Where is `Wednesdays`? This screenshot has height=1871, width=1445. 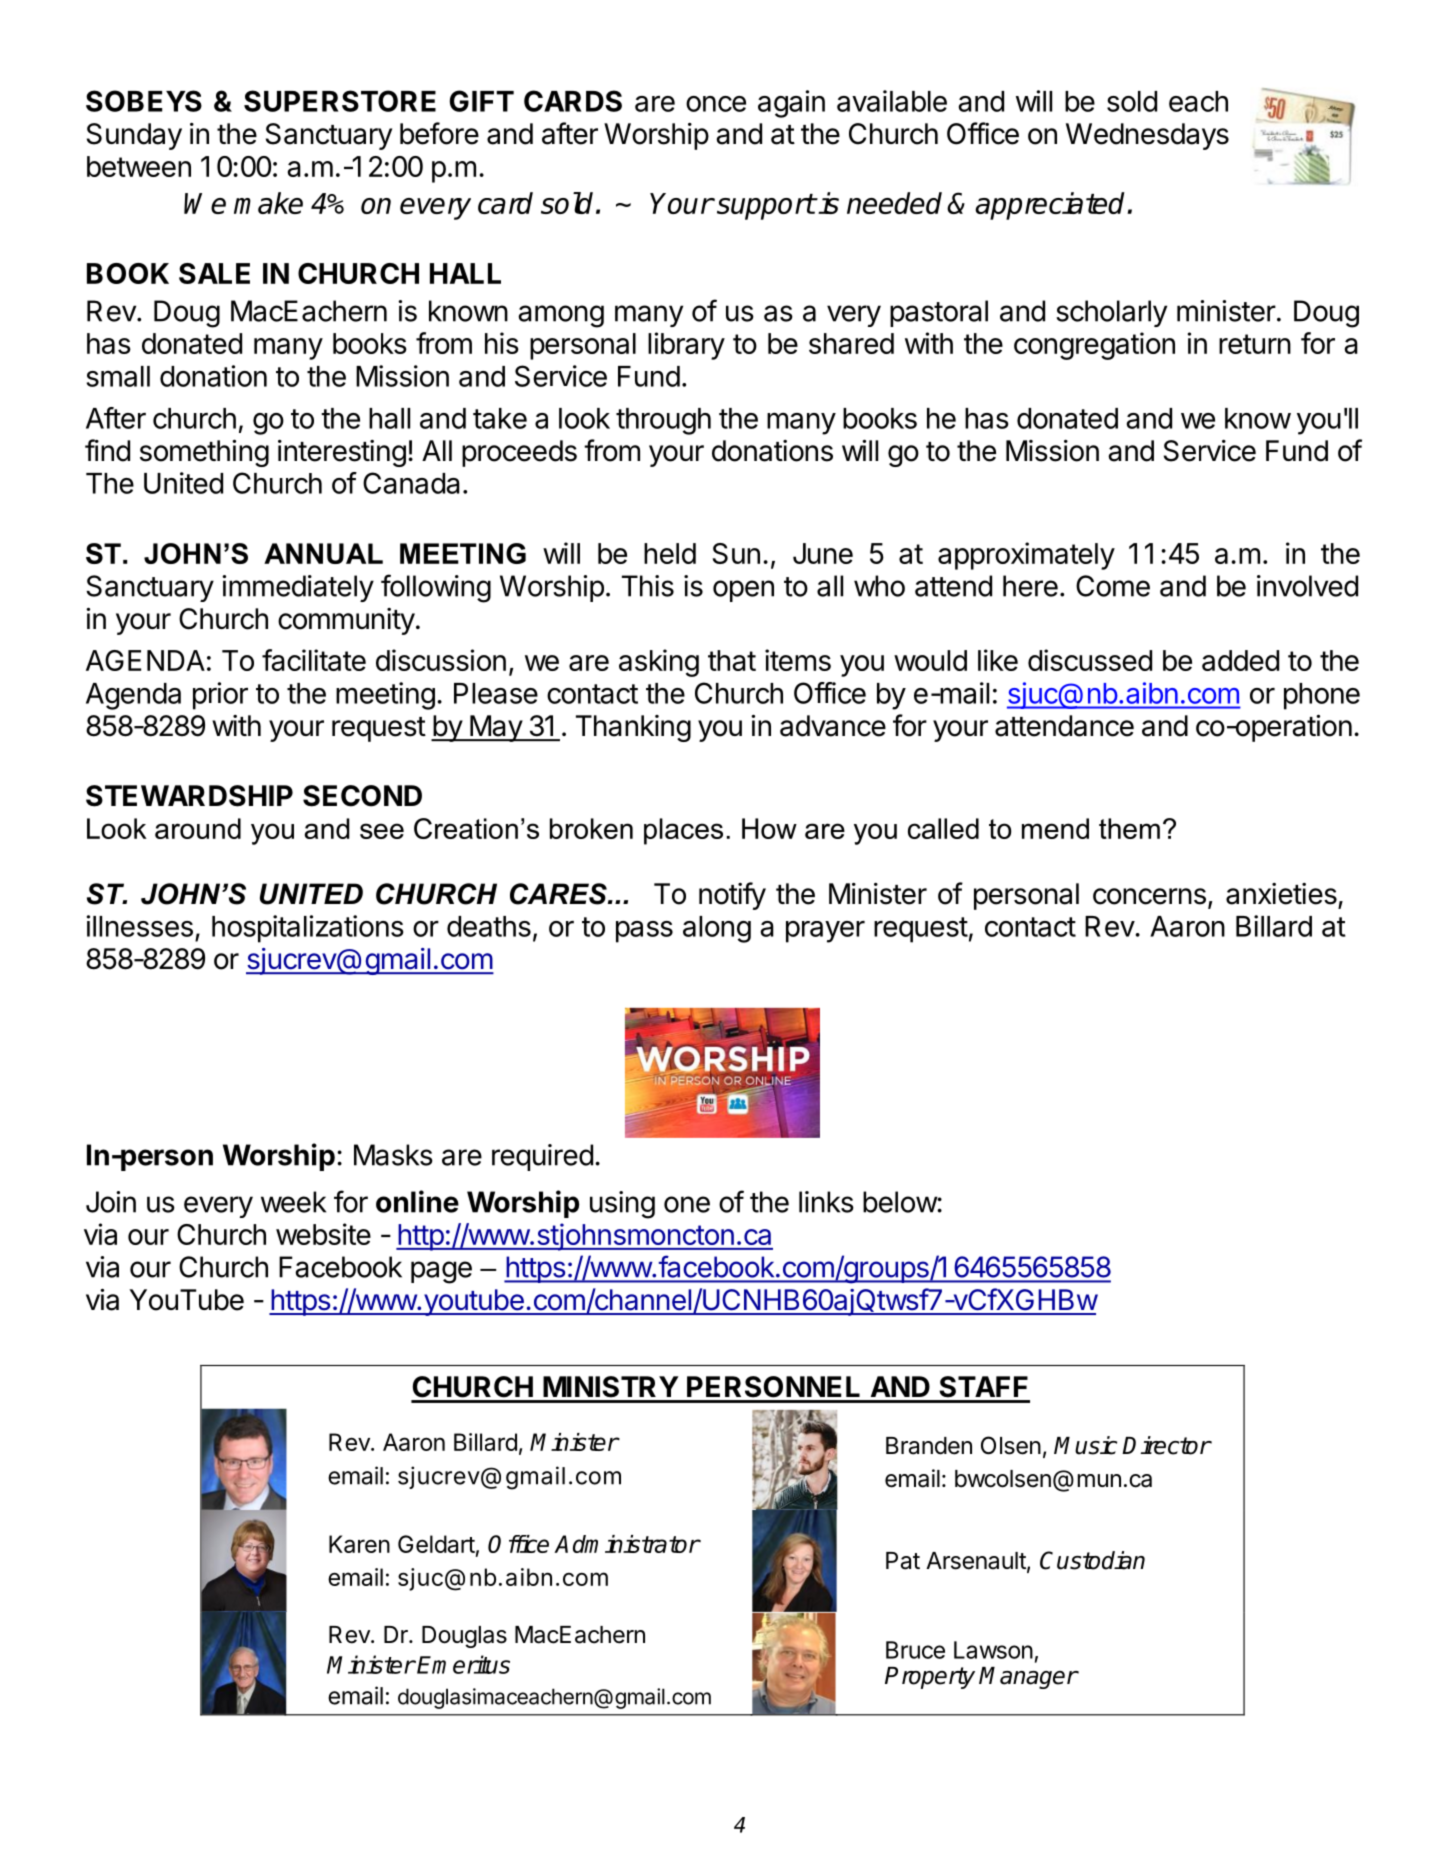
Wednesdays is located at coordinates (1147, 136).
